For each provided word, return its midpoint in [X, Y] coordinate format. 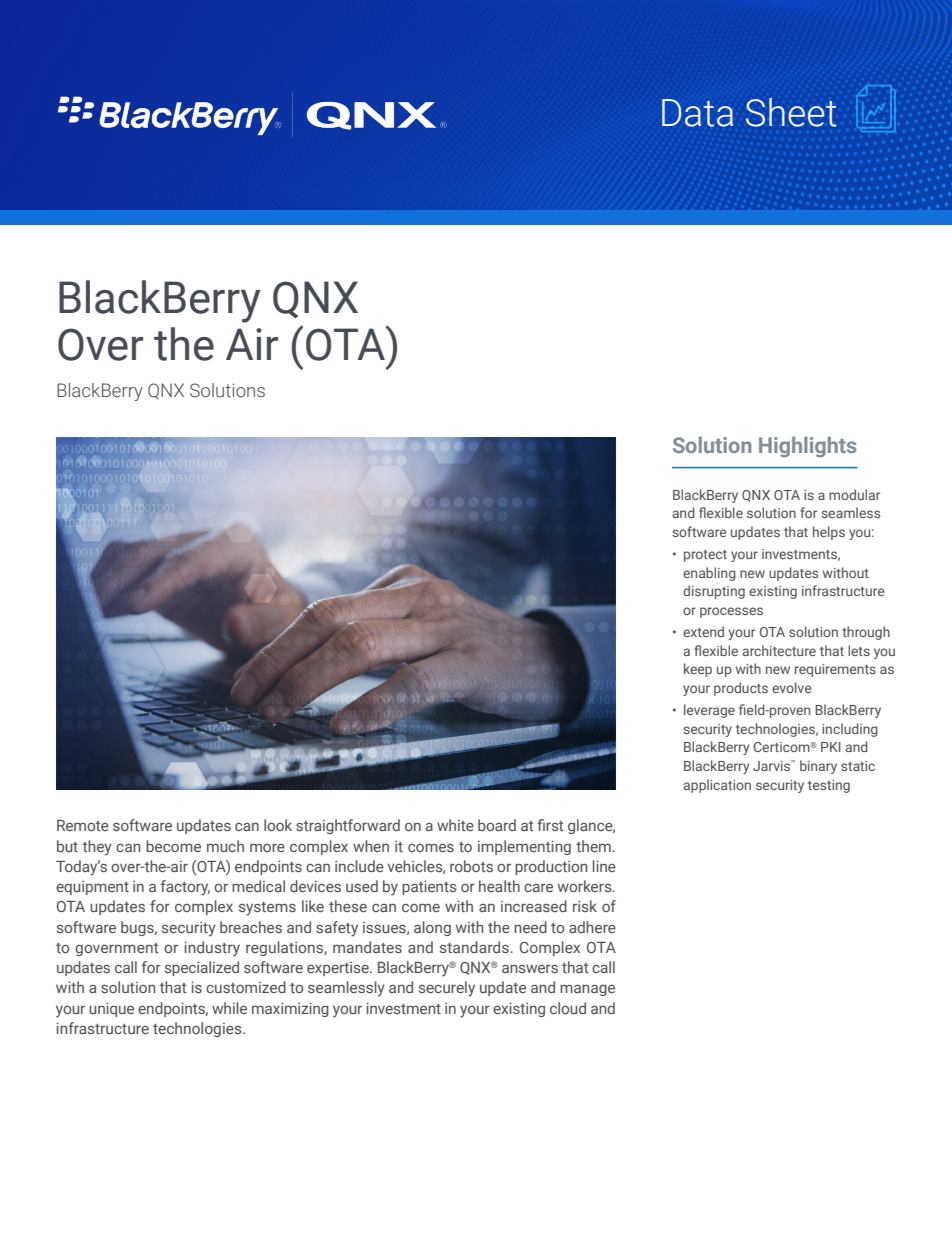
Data [697, 113]
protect [705, 556]
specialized [202, 968]
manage [587, 990]
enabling [709, 574]
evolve [792, 687]
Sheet [791, 112]
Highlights [807, 447]
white [455, 825]
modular [854, 494]
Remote [83, 825]
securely [447, 989]
